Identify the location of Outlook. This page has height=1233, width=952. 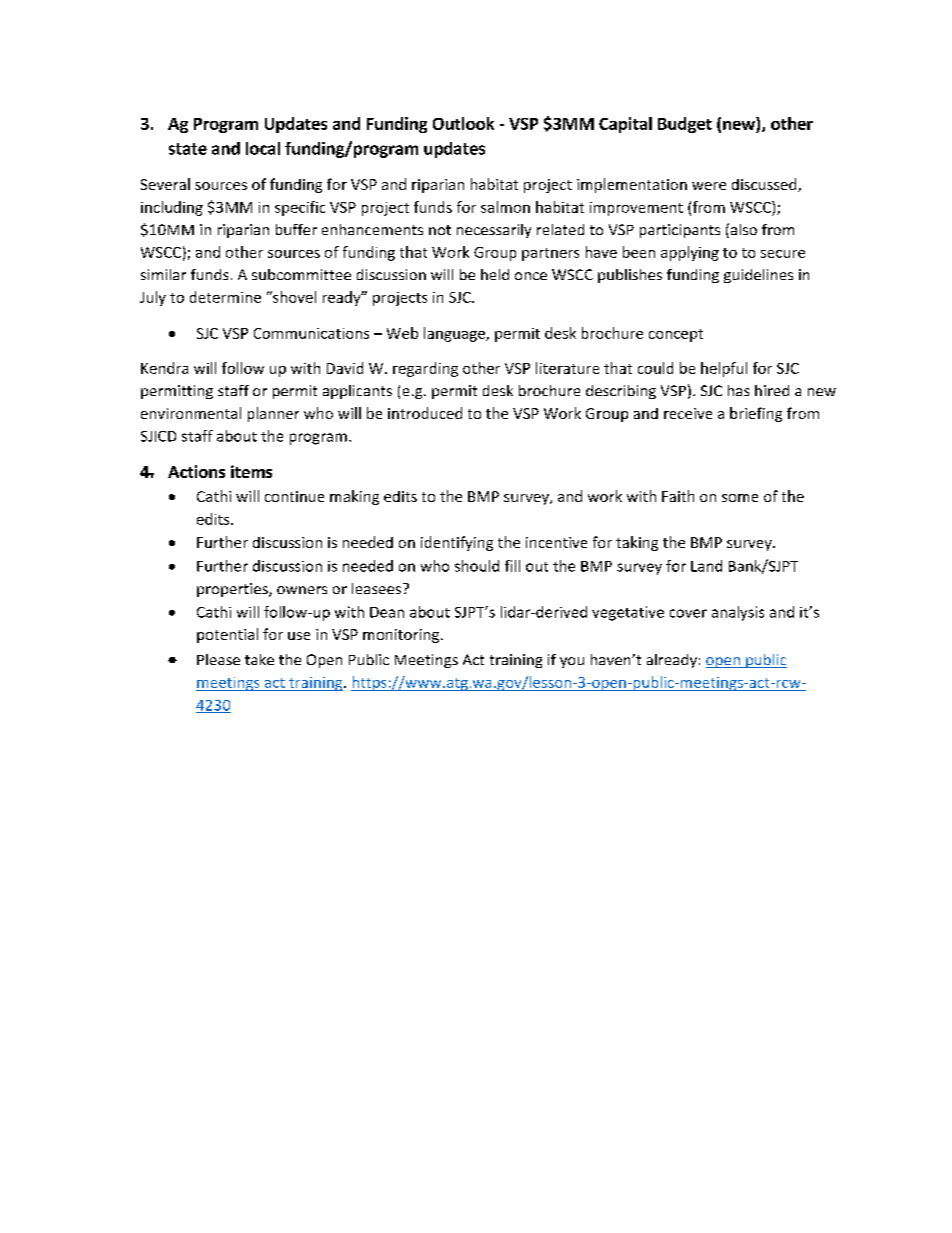
(463, 123).
